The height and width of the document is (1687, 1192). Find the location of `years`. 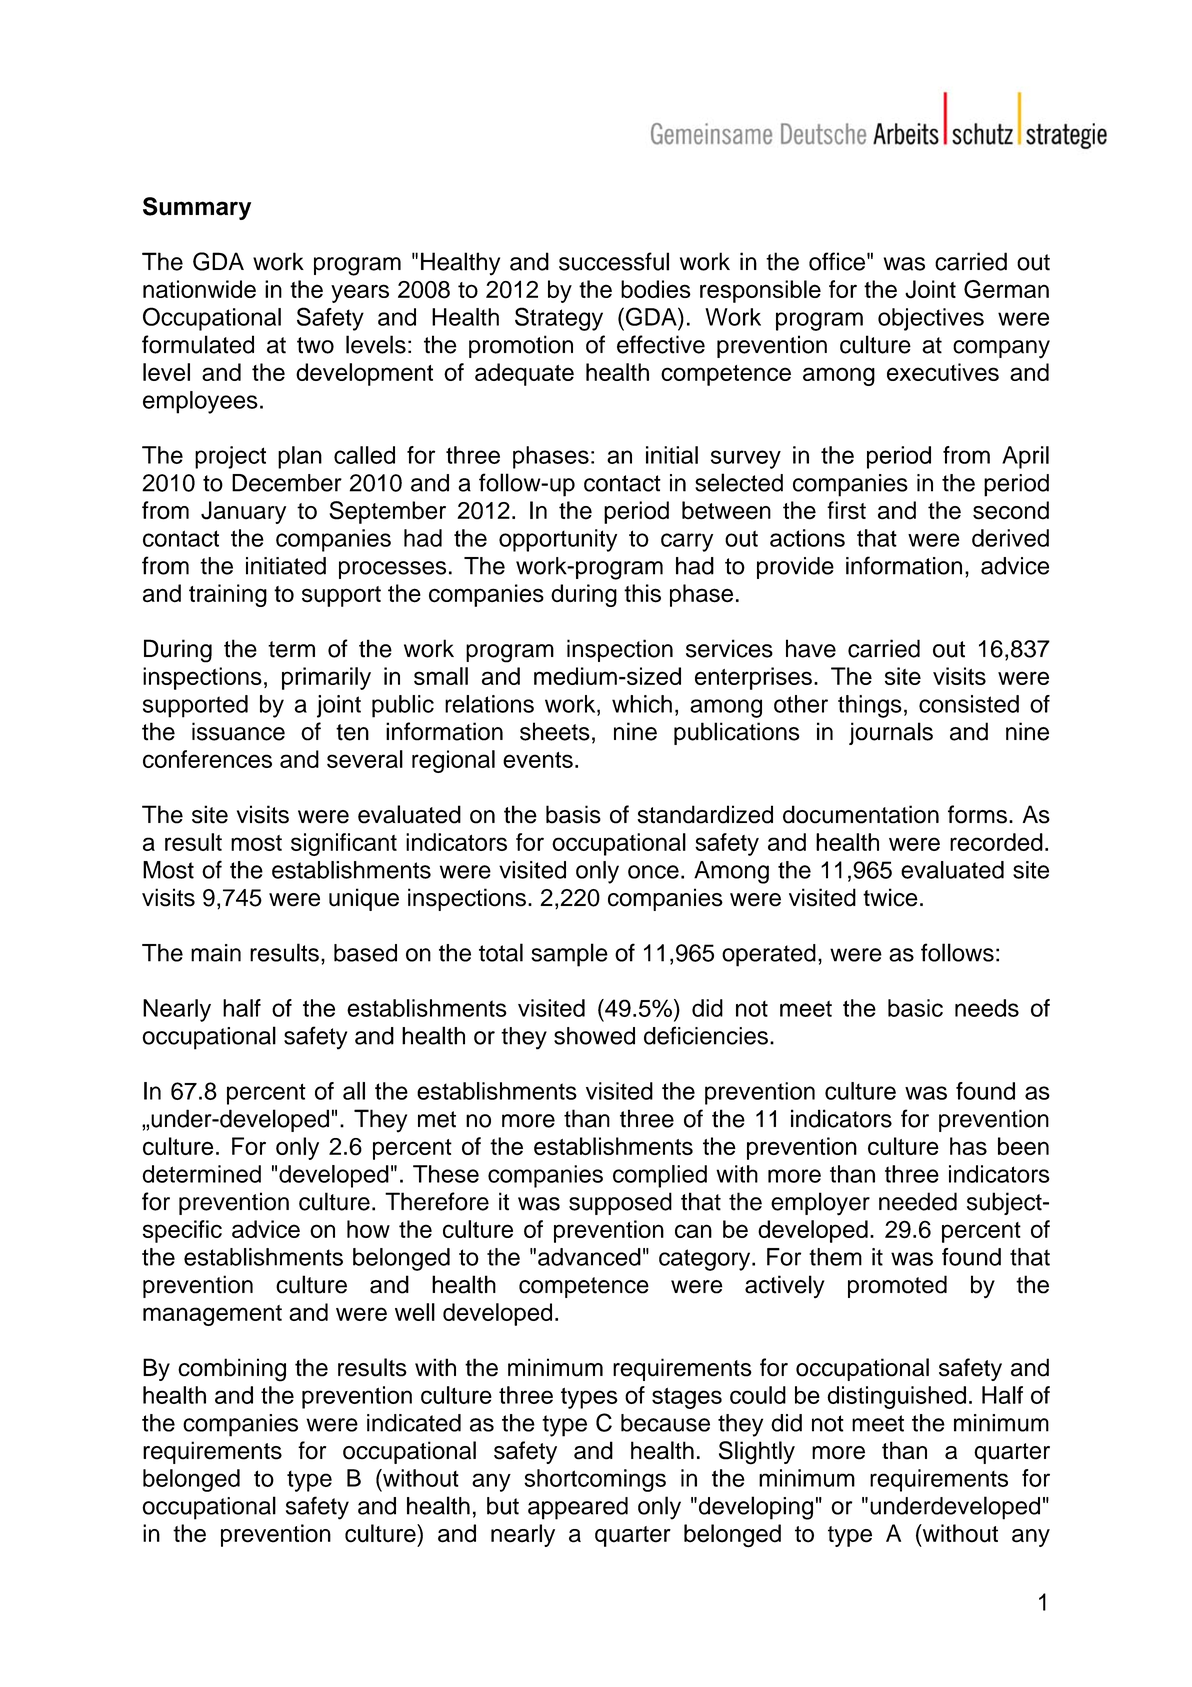

years is located at coordinates (360, 293).
